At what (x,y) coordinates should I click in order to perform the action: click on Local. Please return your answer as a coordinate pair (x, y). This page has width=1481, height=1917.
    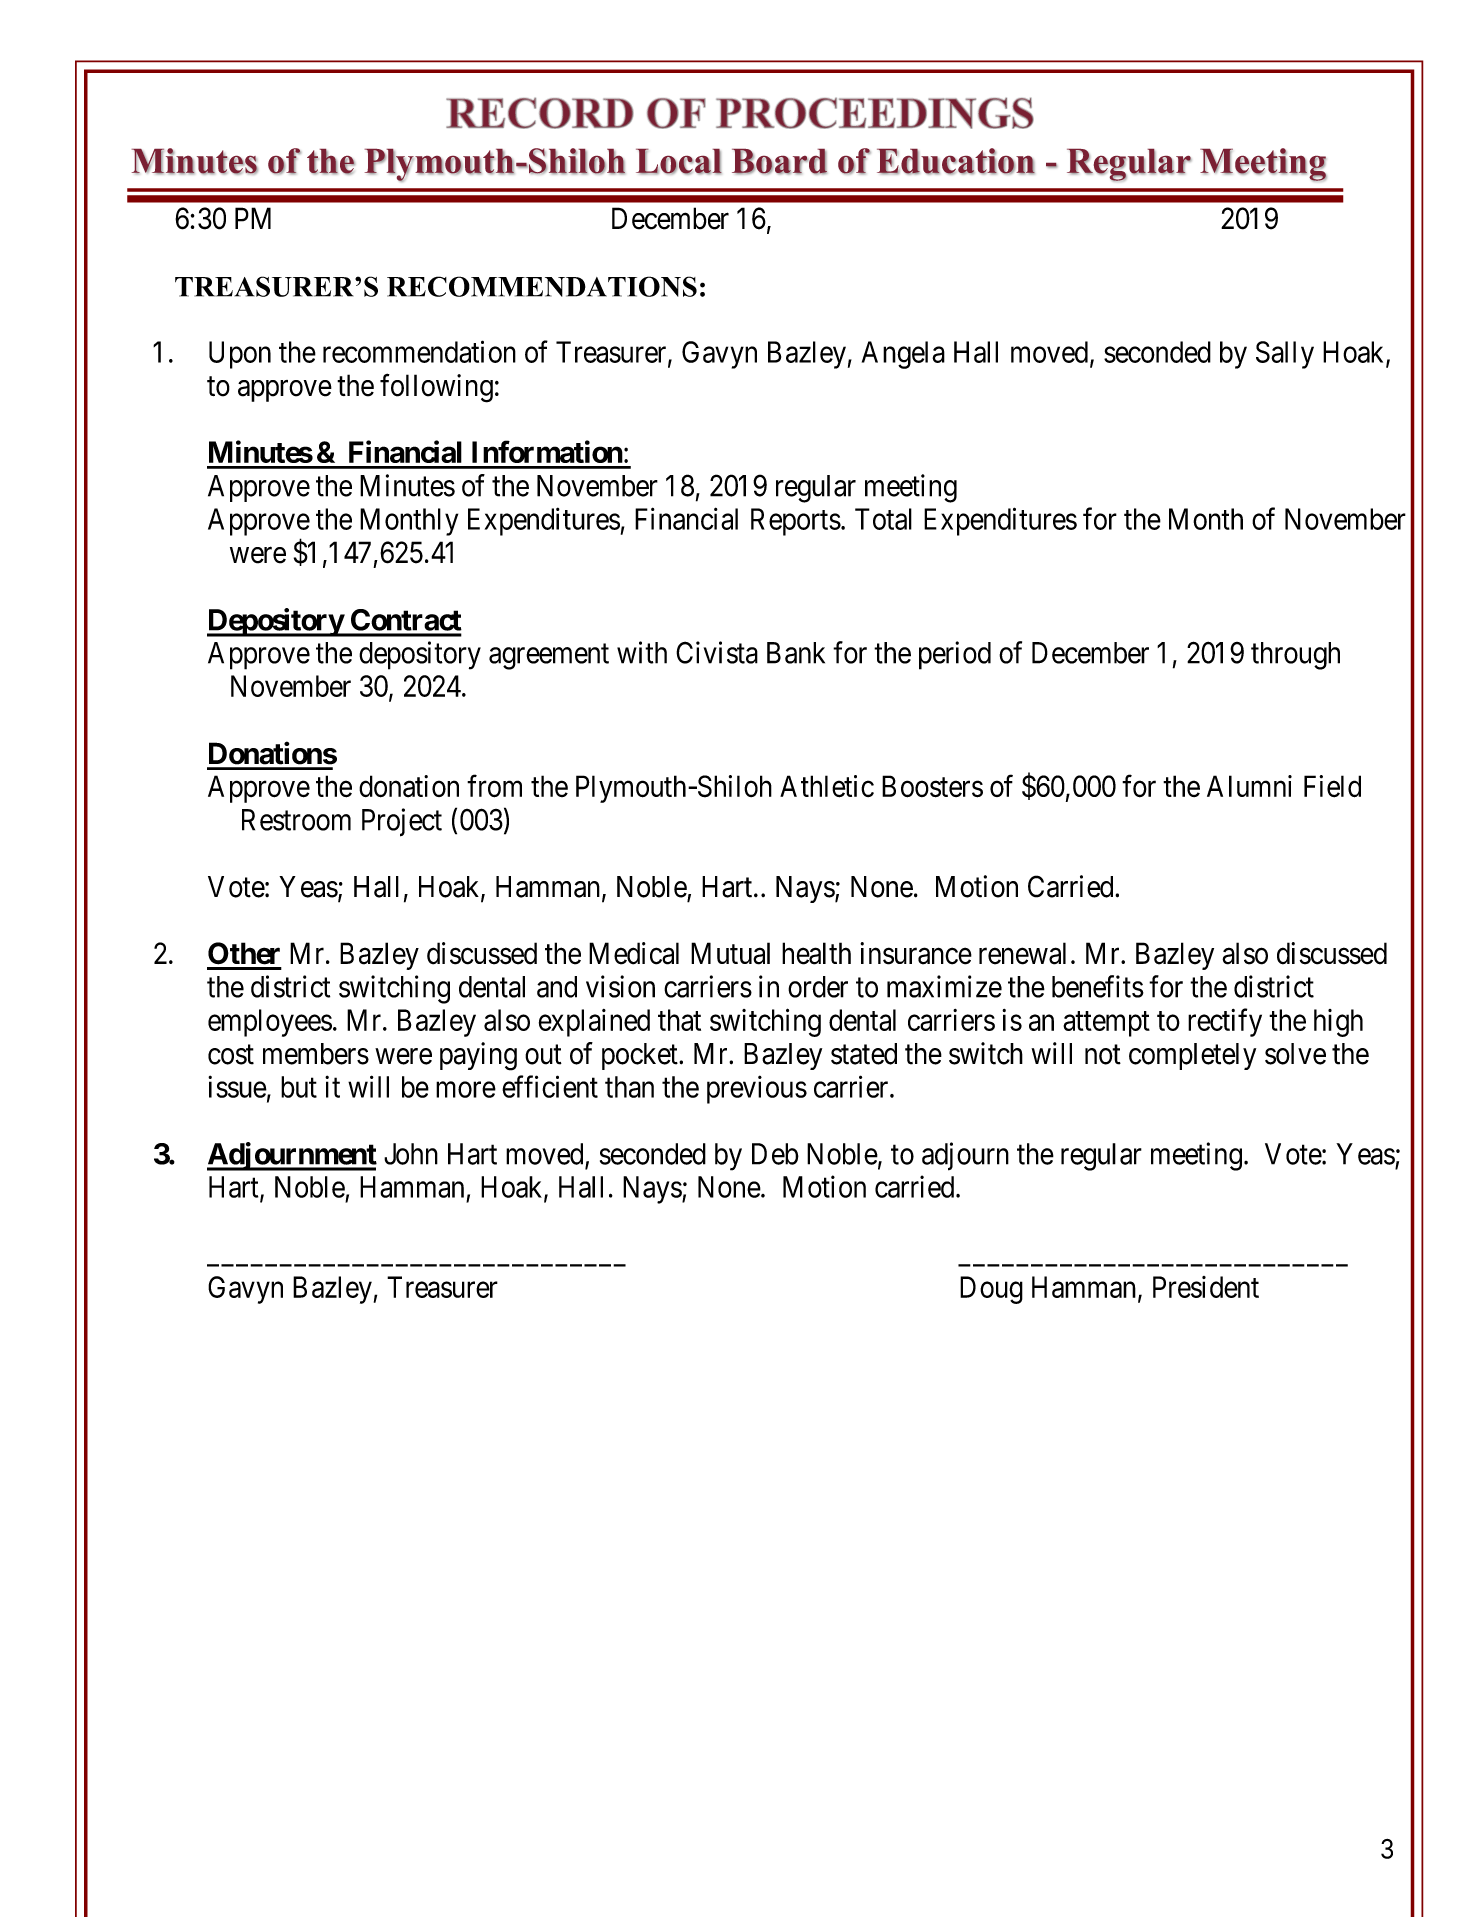
    Looking at the image, I should click on (679, 161).
